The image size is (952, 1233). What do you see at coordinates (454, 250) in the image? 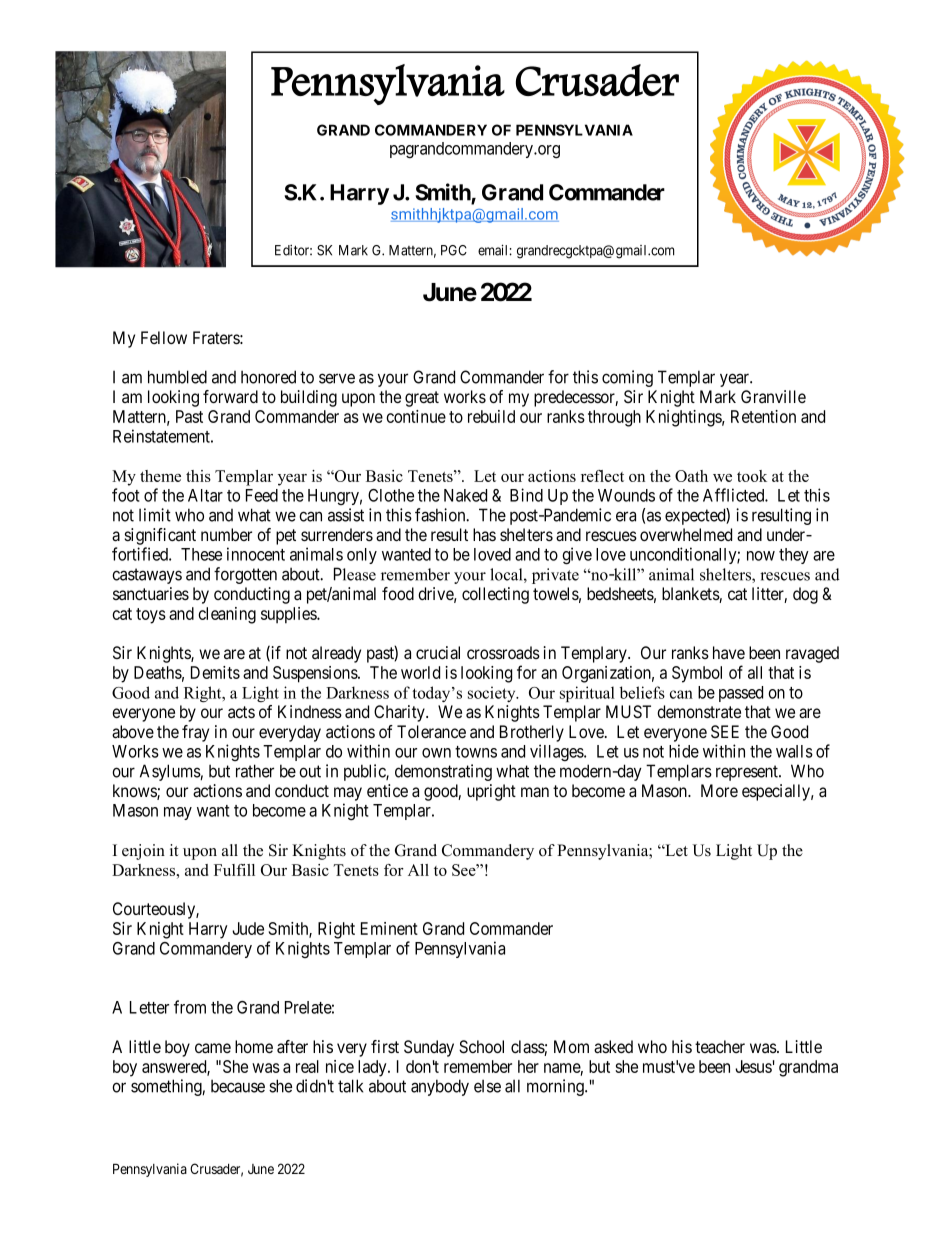
I see `PGC` at bounding box center [454, 250].
